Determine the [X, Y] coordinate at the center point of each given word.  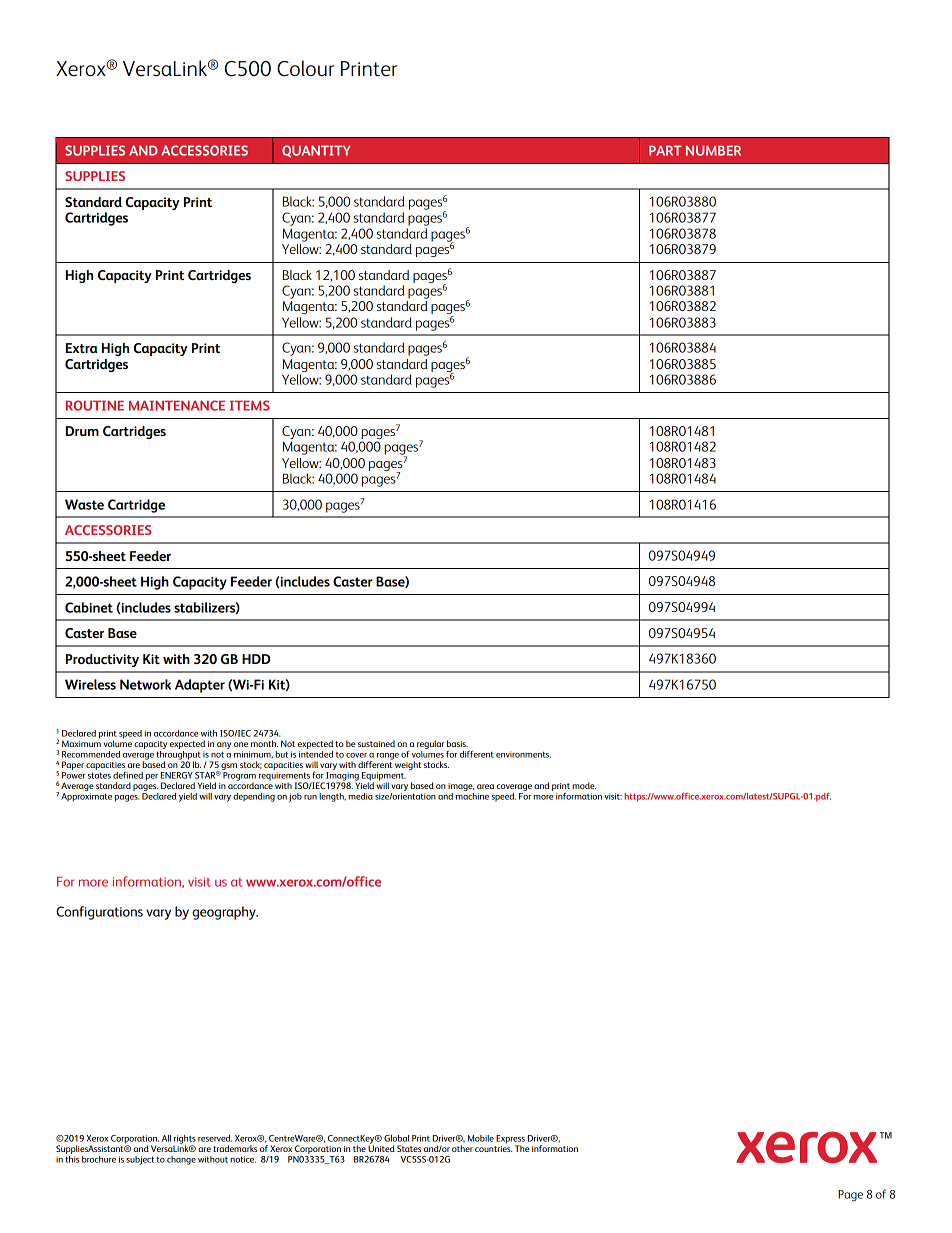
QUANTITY [316, 151]
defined [128, 775]
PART [665, 150]
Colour [305, 68]
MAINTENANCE [177, 405]
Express [510, 1140]
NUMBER [713, 150]
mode [584, 785]
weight [408, 765]
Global [396, 1138]
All [166, 1138]
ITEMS [250, 405]
